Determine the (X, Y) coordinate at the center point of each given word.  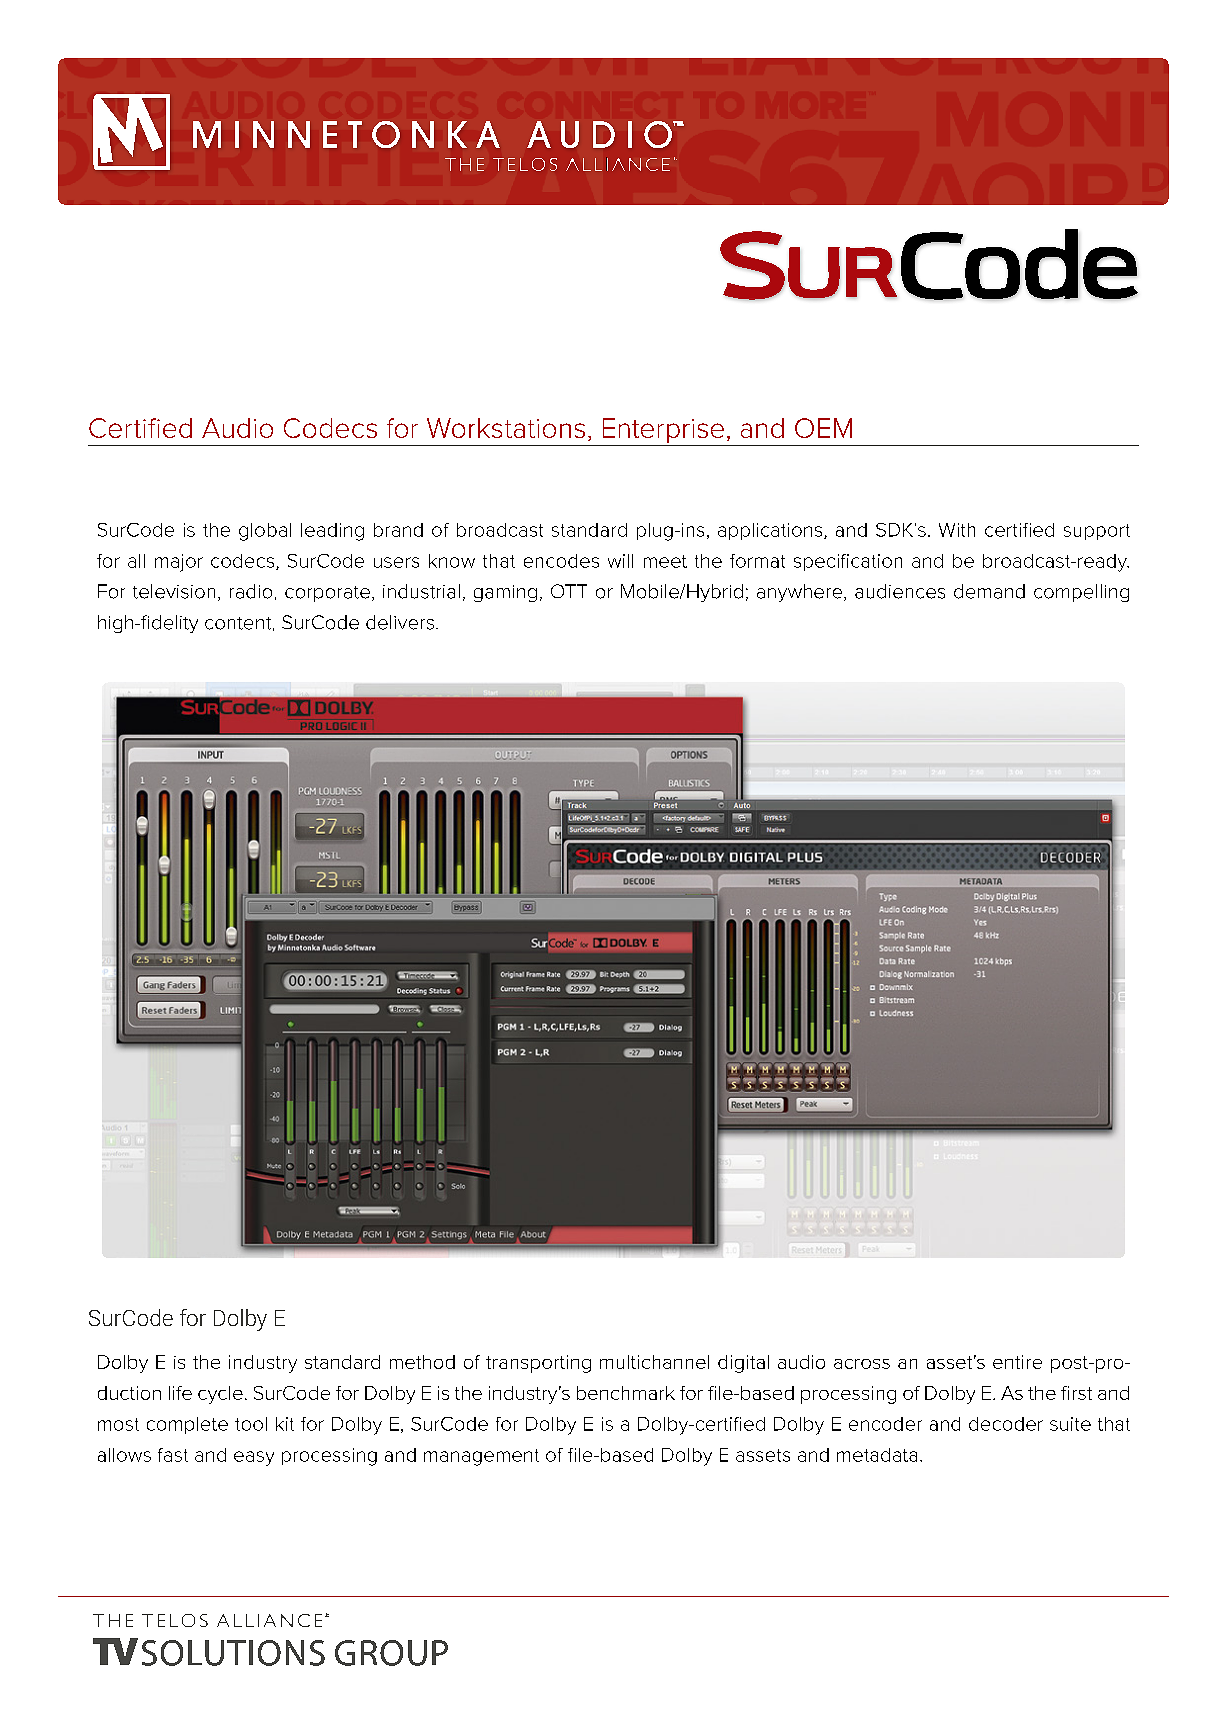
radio (251, 591)
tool (251, 1424)
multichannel (654, 1362)
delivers (400, 622)
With (957, 530)
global (265, 532)
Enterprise (663, 432)
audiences (900, 591)
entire (1017, 1362)
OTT (569, 591)
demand (989, 591)
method (422, 1362)
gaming (505, 593)
